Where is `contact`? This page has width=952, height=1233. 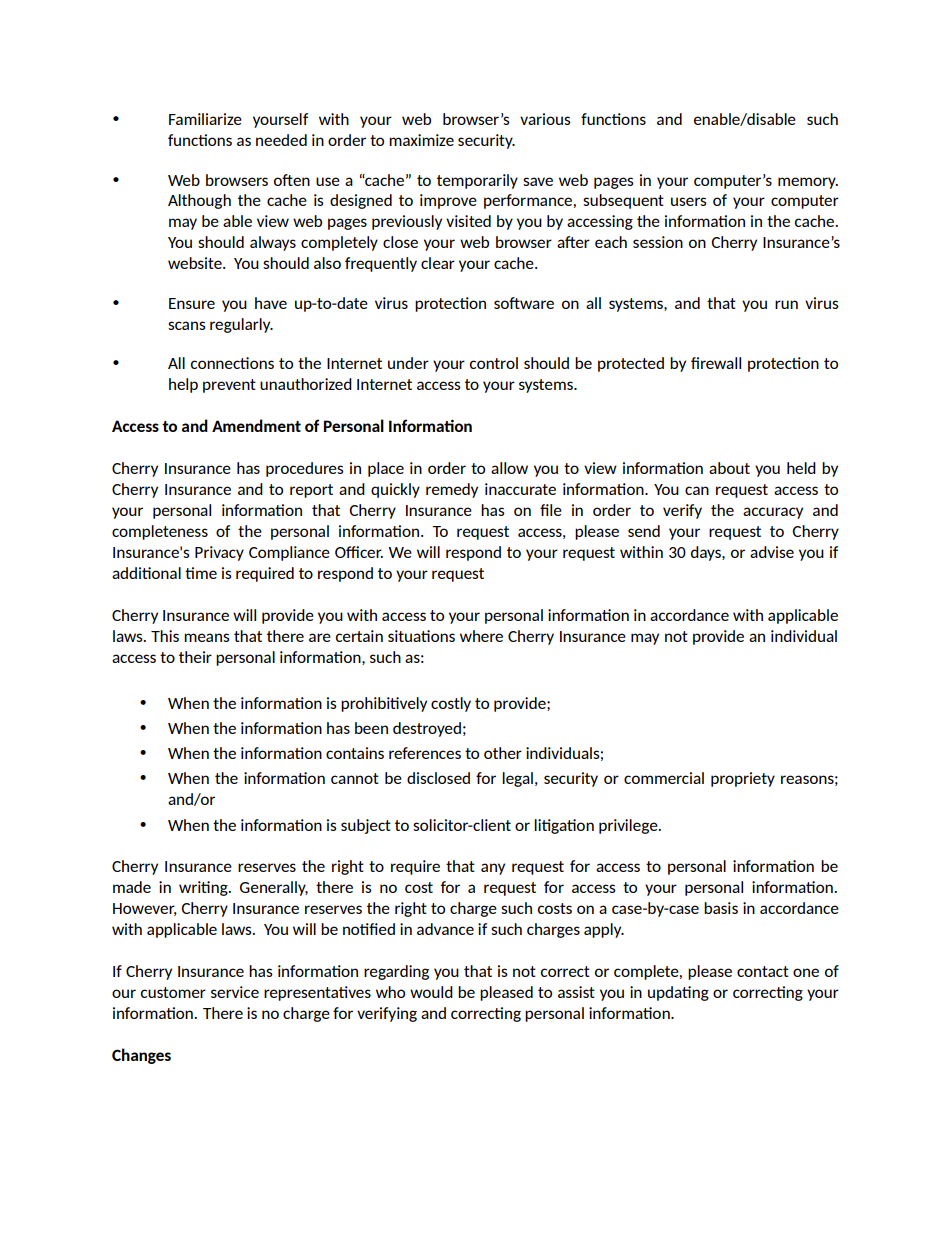 contact is located at coordinates (763, 971).
